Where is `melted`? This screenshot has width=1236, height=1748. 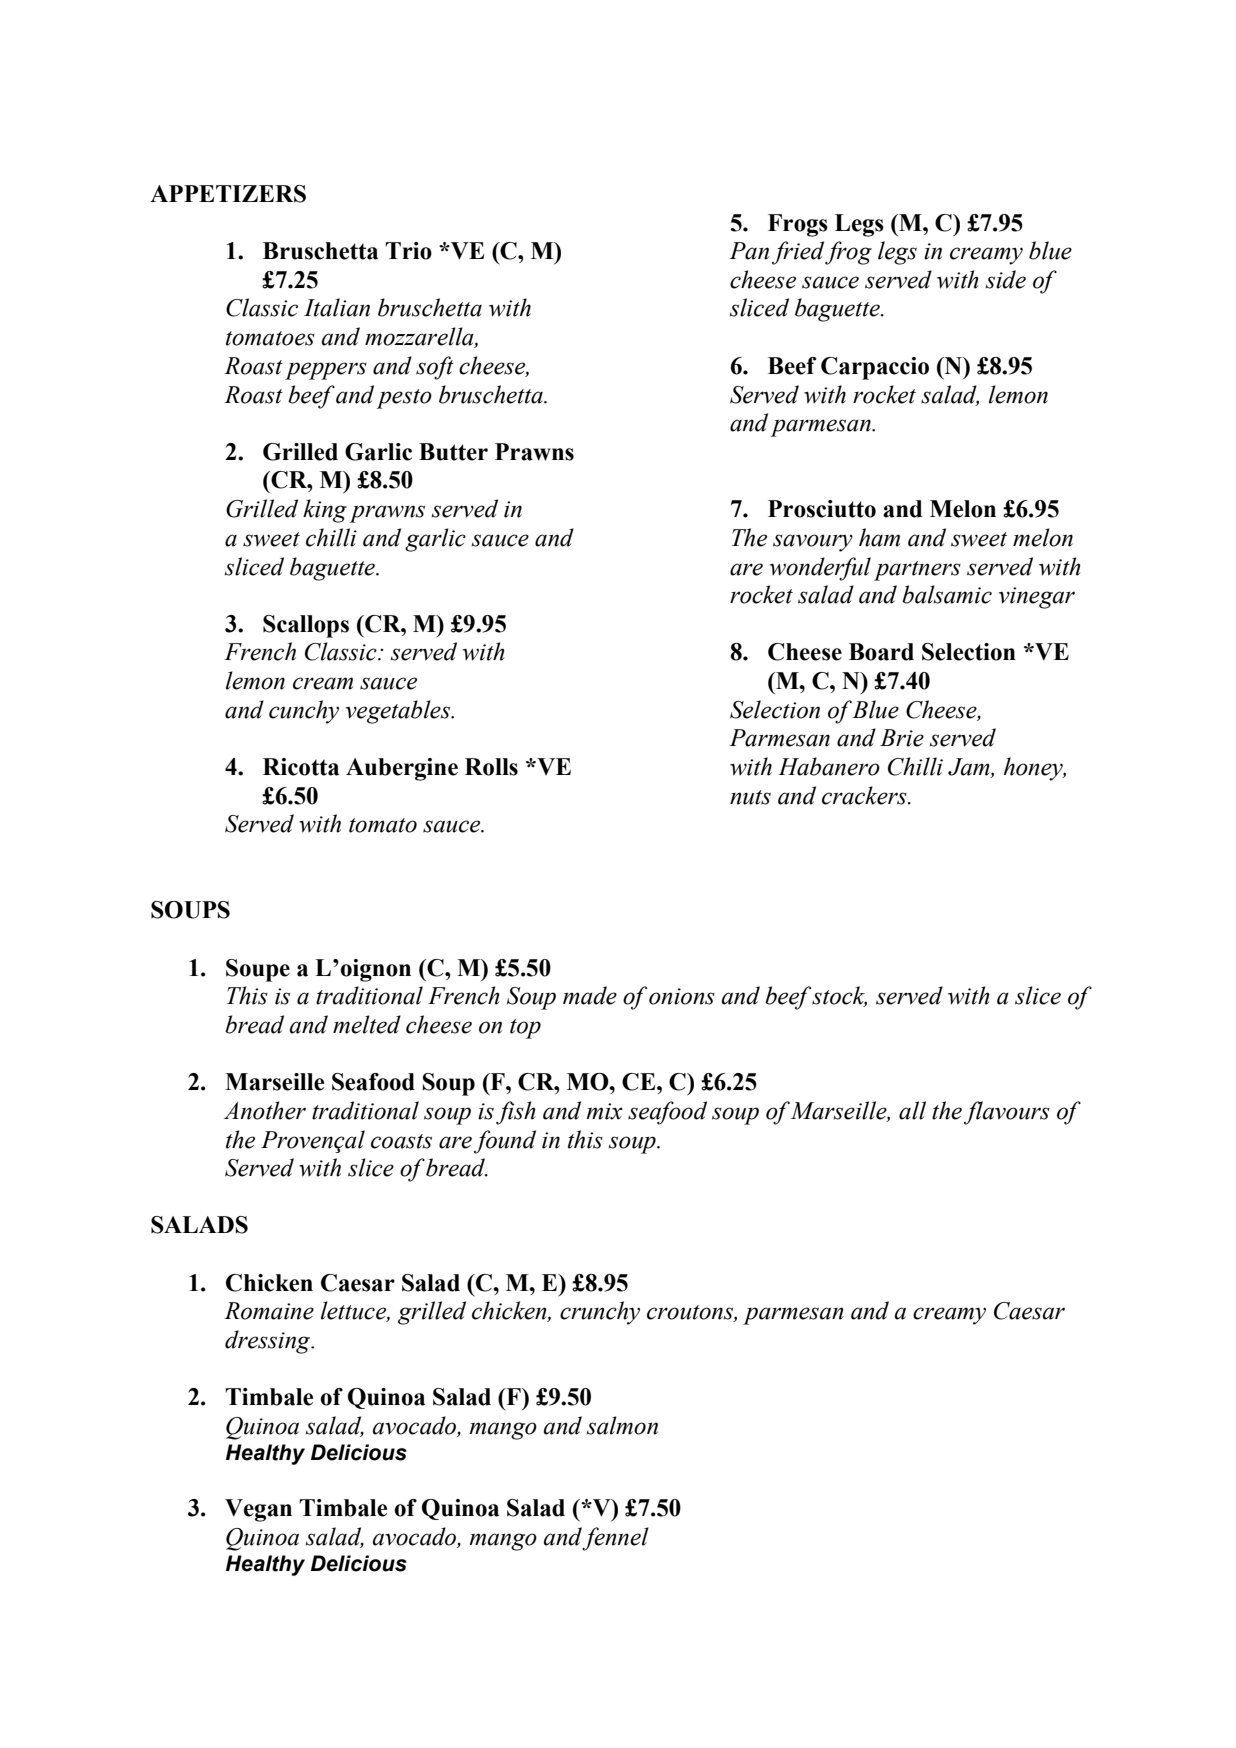
melted is located at coordinates (367, 1024).
